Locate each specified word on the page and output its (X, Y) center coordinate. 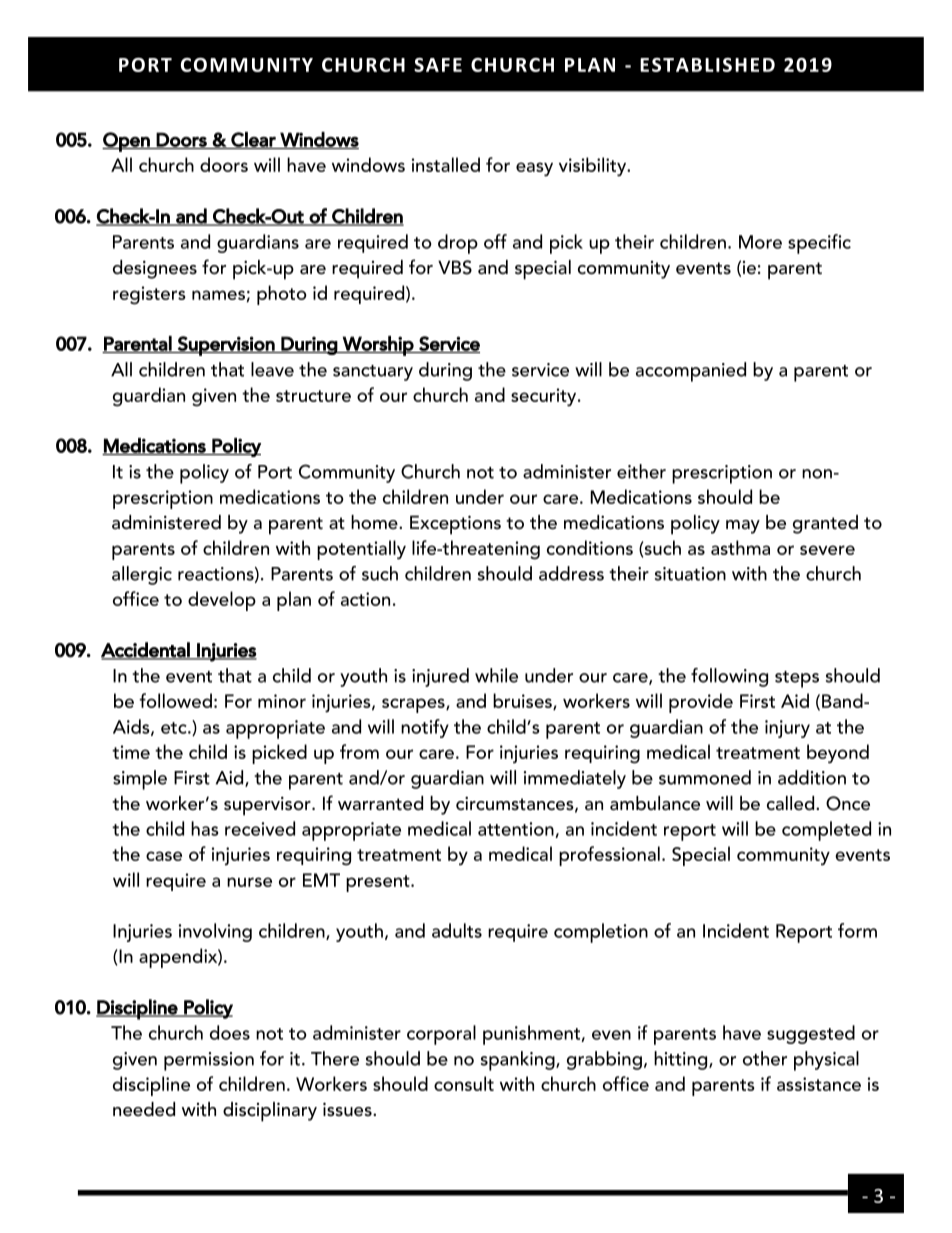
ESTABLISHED (707, 65)
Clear (253, 140)
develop (222, 601)
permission (209, 1061)
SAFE (438, 65)
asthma (740, 547)
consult (464, 1083)
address (571, 573)
